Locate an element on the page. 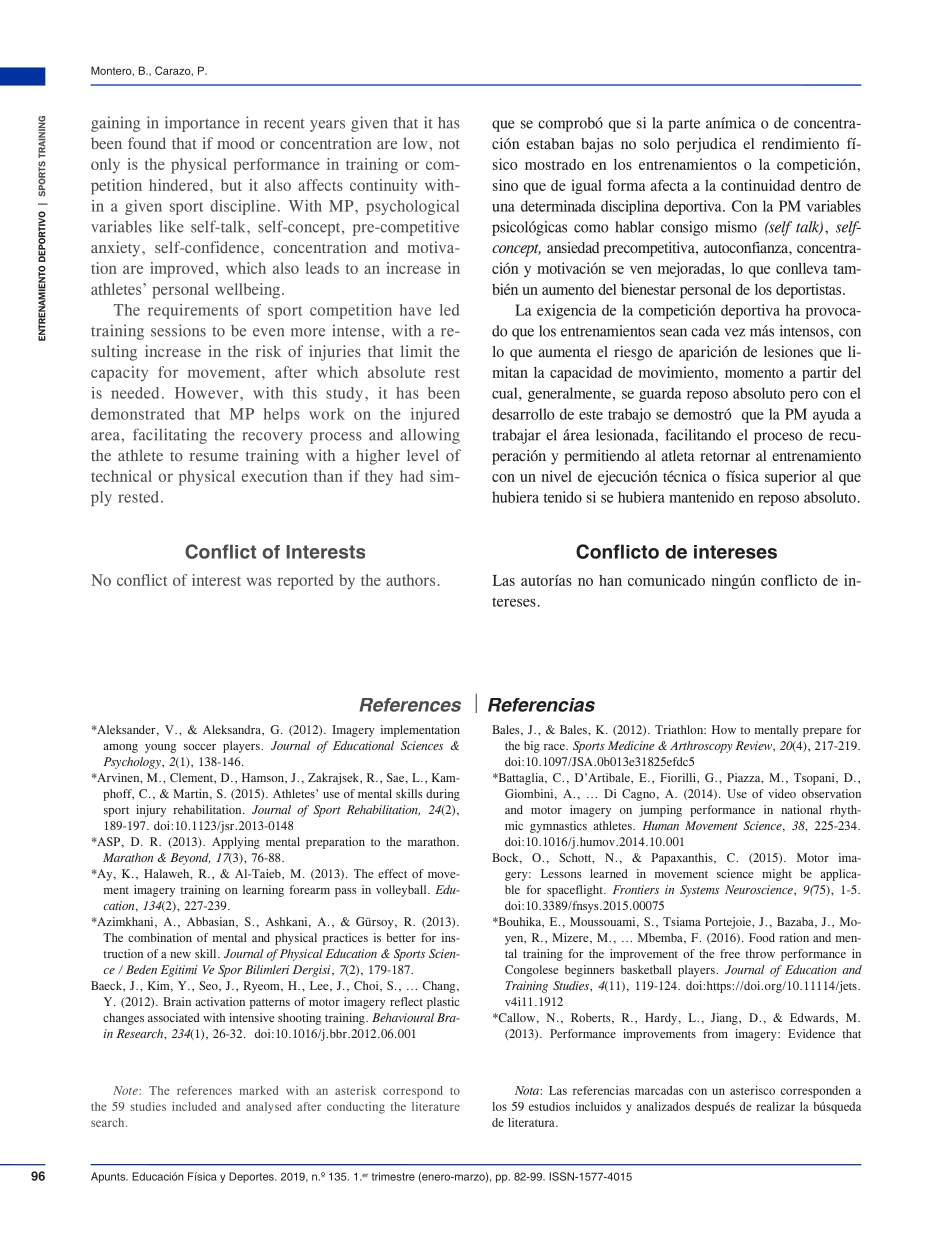 Image resolution: width=952 pixels, height=1247 pixels. parte is located at coordinates (684, 125).
